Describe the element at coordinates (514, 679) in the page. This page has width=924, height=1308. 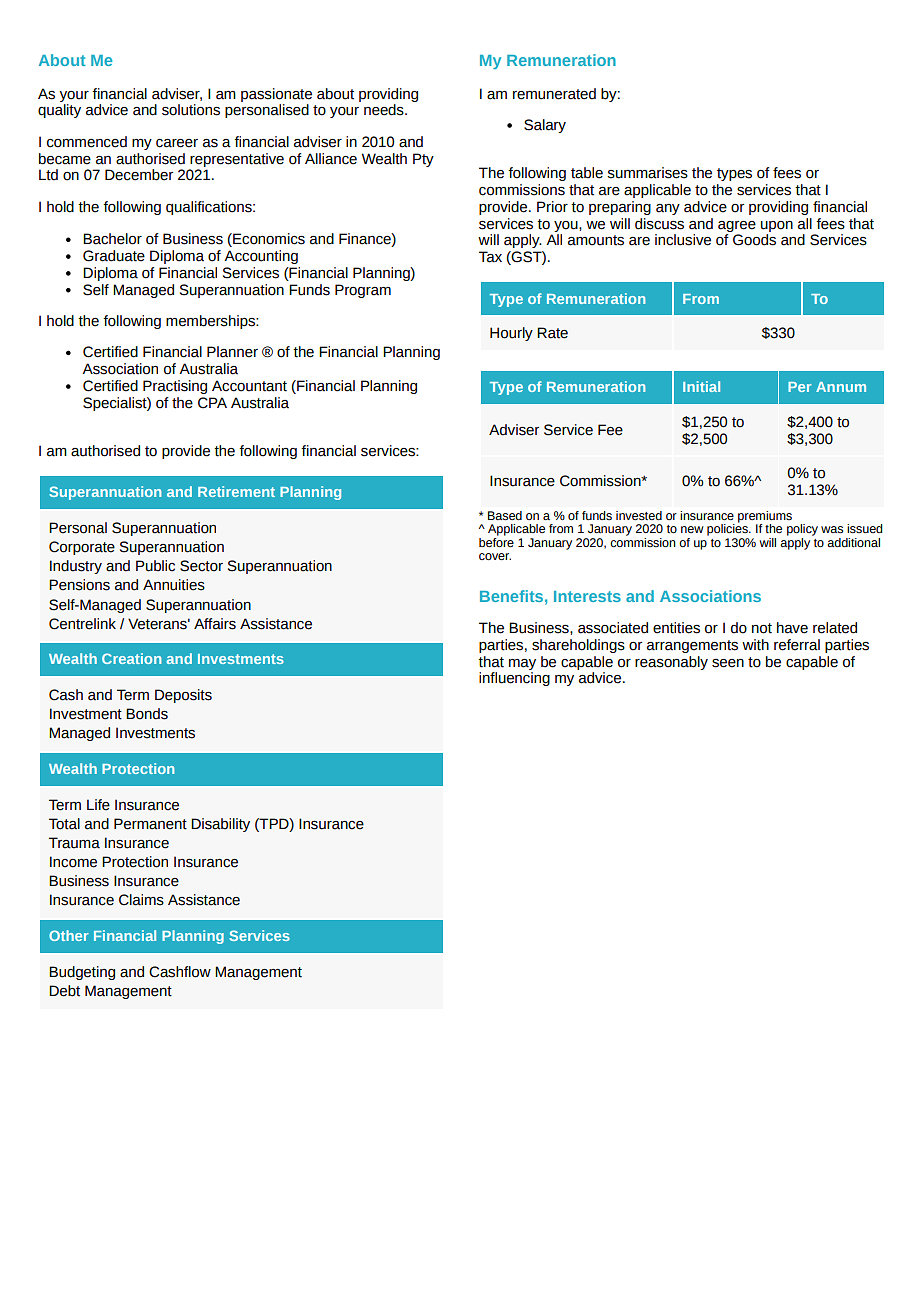
I see `influencing` at that location.
